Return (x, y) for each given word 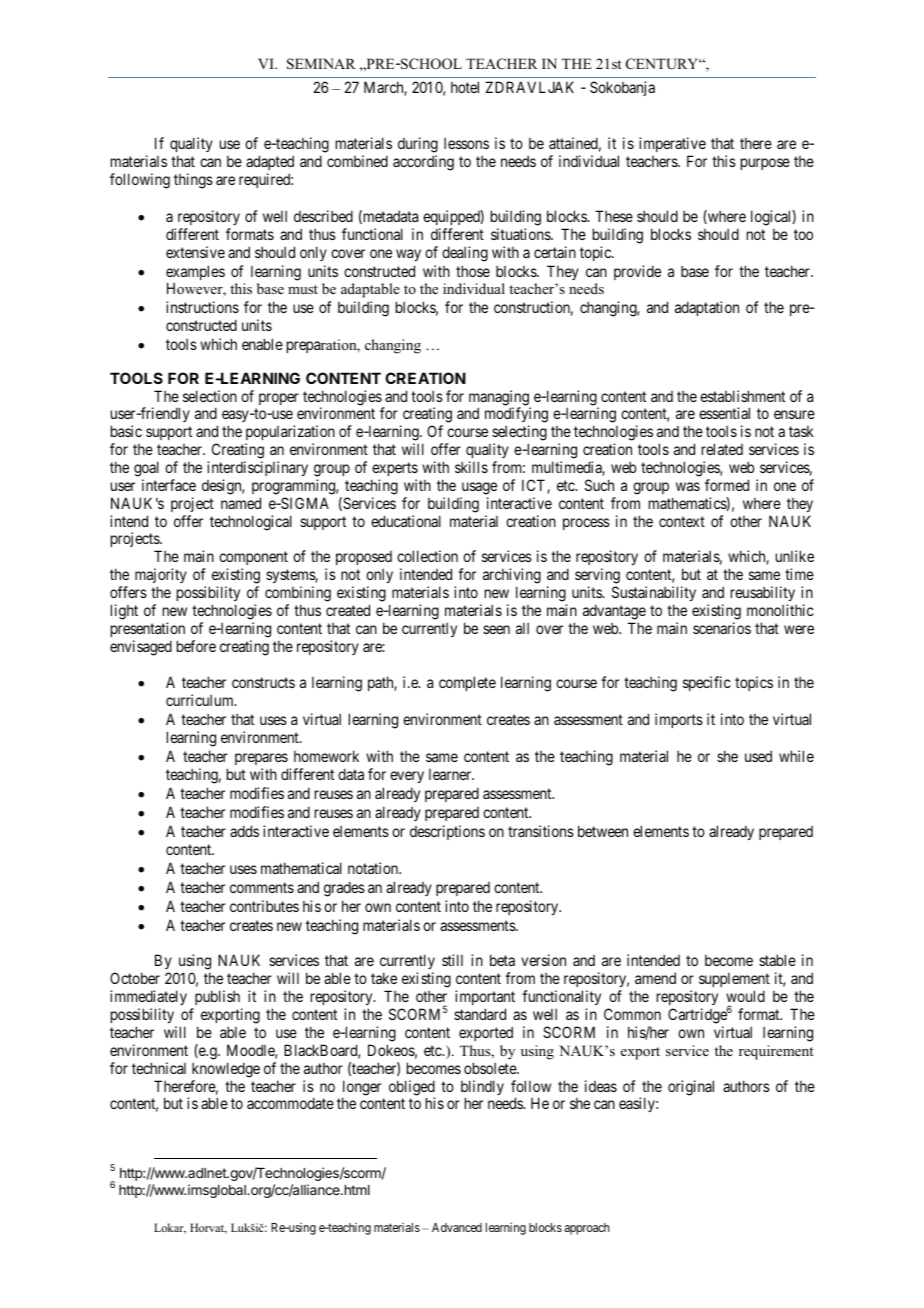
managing (500, 399)
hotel (465, 87)
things (193, 181)
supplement (734, 982)
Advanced (457, 1227)
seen (496, 629)
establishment (742, 396)
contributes (264, 906)
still (452, 960)
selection (210, 396)
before (196, 646)
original (691, 1088)
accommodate (290, 1103)
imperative (672, 146)
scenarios (722, 628)
